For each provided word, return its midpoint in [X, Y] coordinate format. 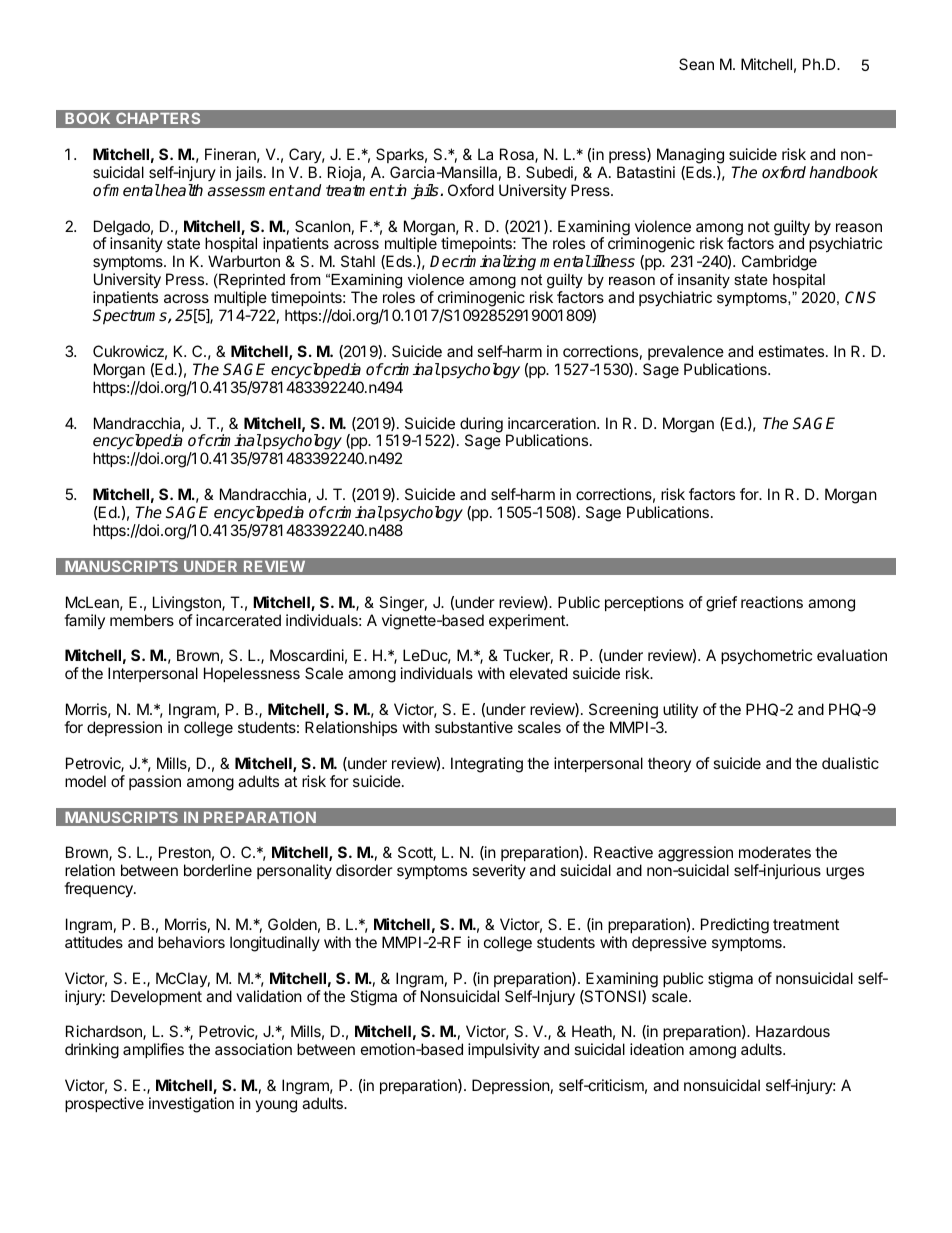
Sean [696, 64]
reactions [772, 602]
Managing [690, 156]
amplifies [153, 1050]
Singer [403, 604]
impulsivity [504, 1050]
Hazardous [793, 1031]
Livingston [188, 604]
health [181, 190]
